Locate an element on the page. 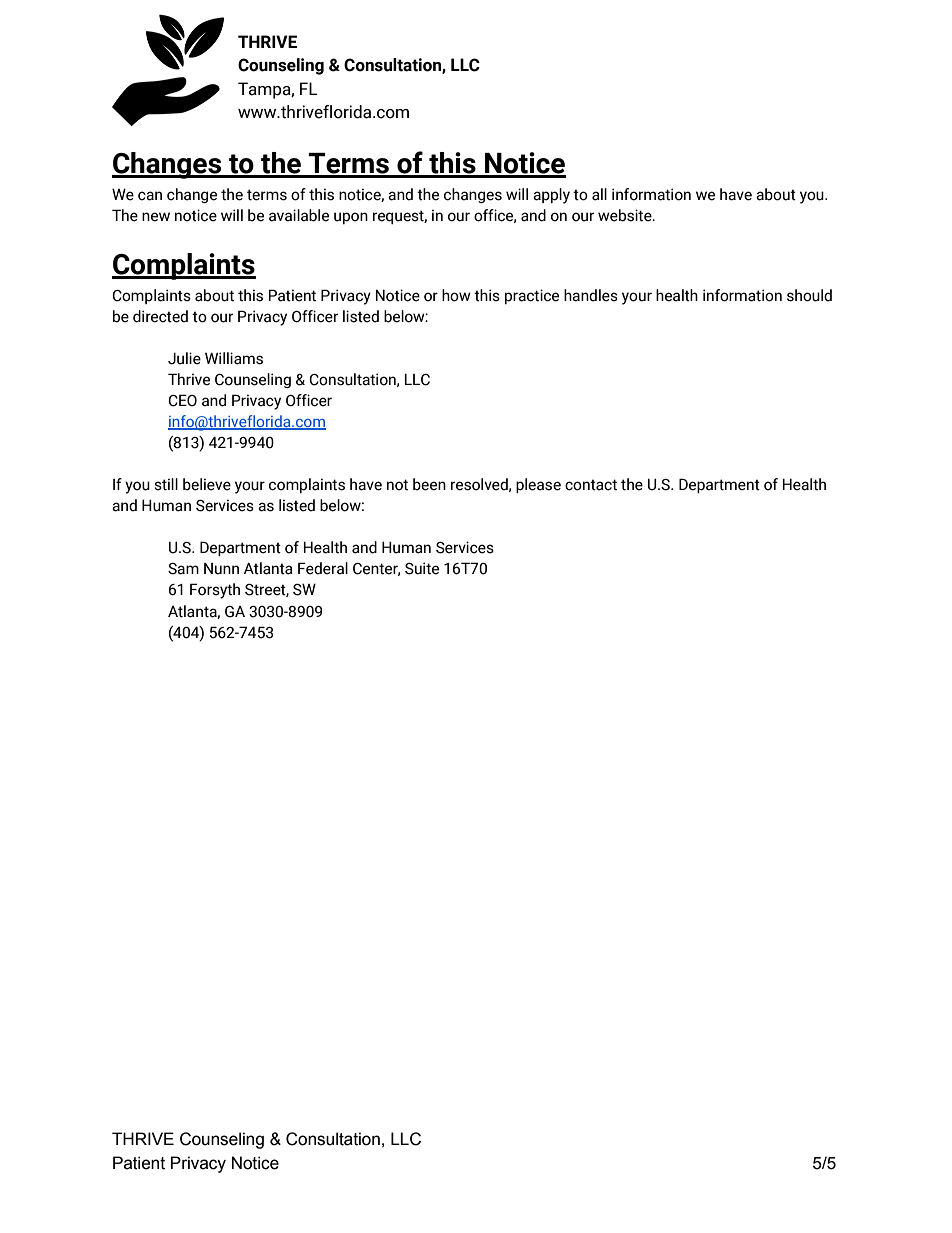 The width and height of the page is (952, 1233). apply is located at coordinates (551, 196).
